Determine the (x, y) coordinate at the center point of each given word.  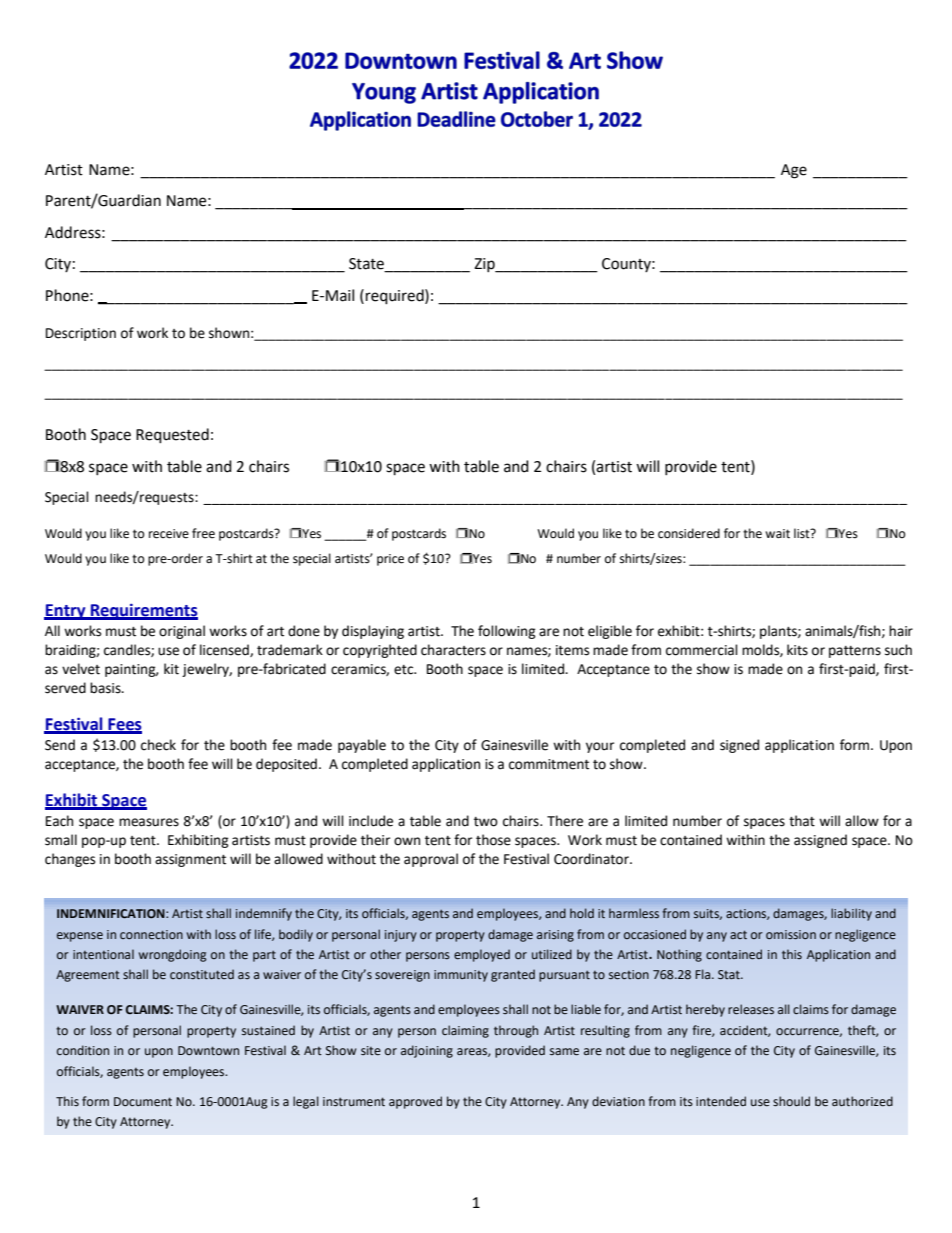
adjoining (427, 1051)
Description (81, 334)
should (791, 1101)
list (803, 533)
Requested (172, 436)
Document (143, 1102)
